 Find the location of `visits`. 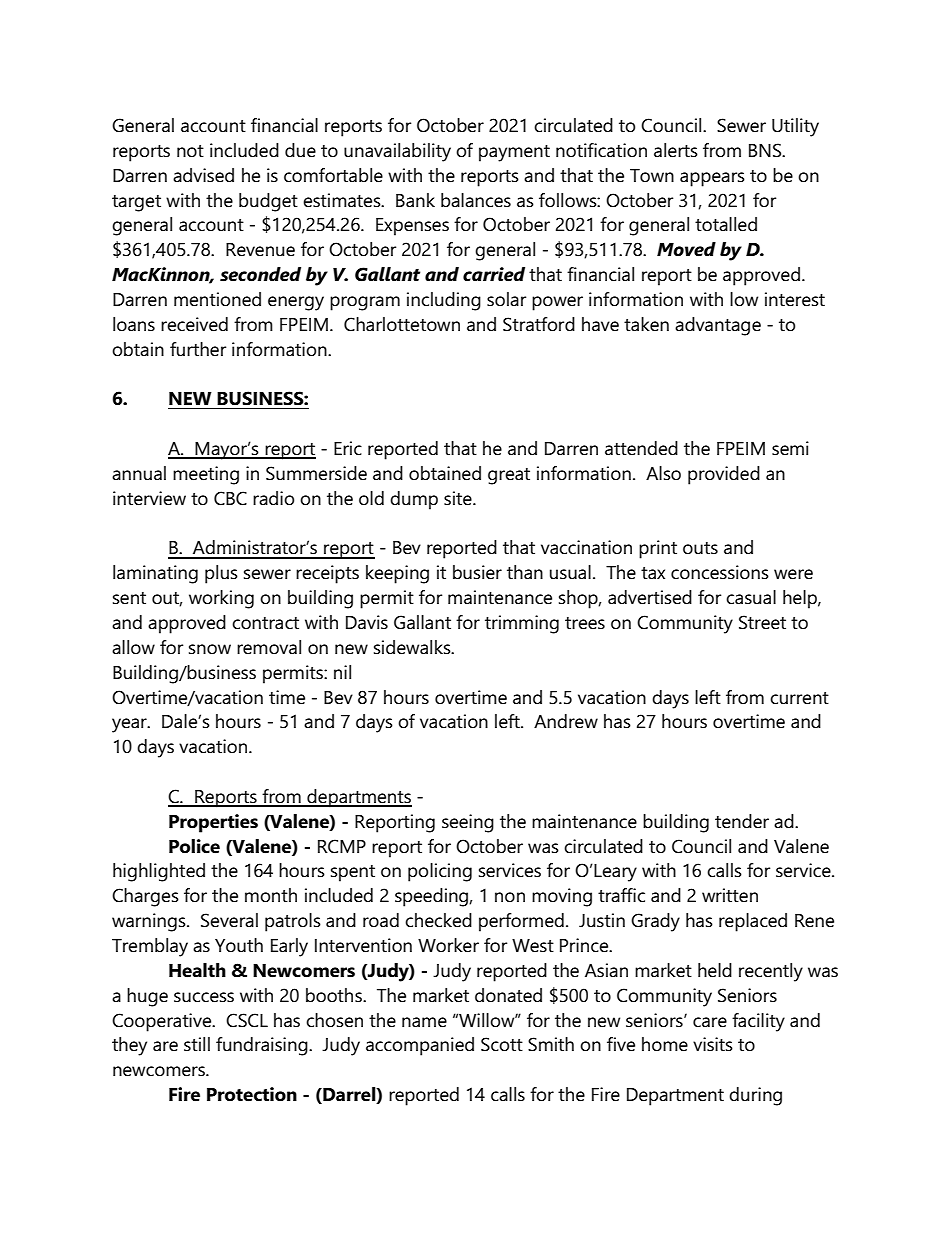

visits is located at coordinates (713, 1044).
